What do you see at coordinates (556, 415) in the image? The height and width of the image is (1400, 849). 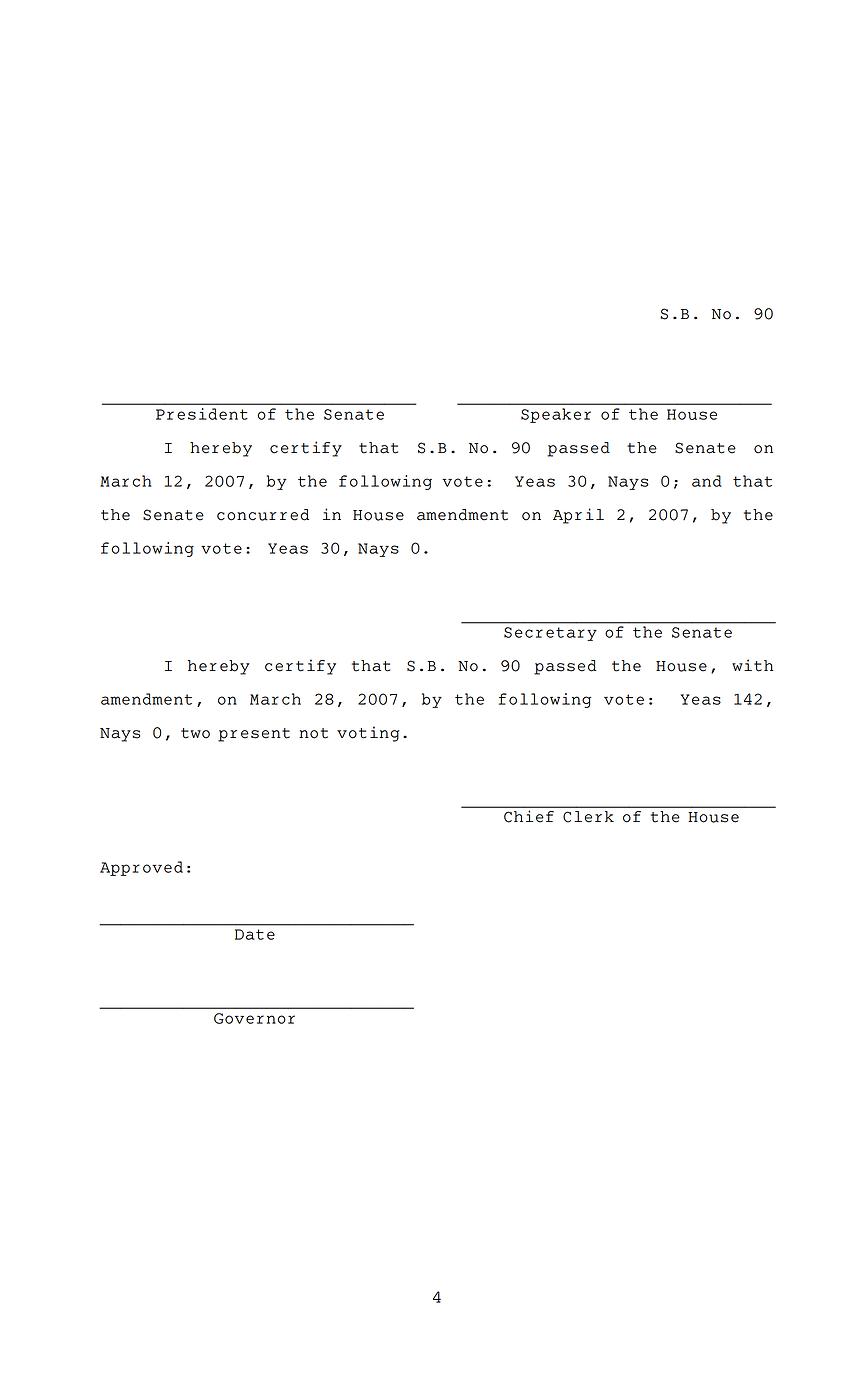 I see `Speaker` at bounding box center [556, 415].
